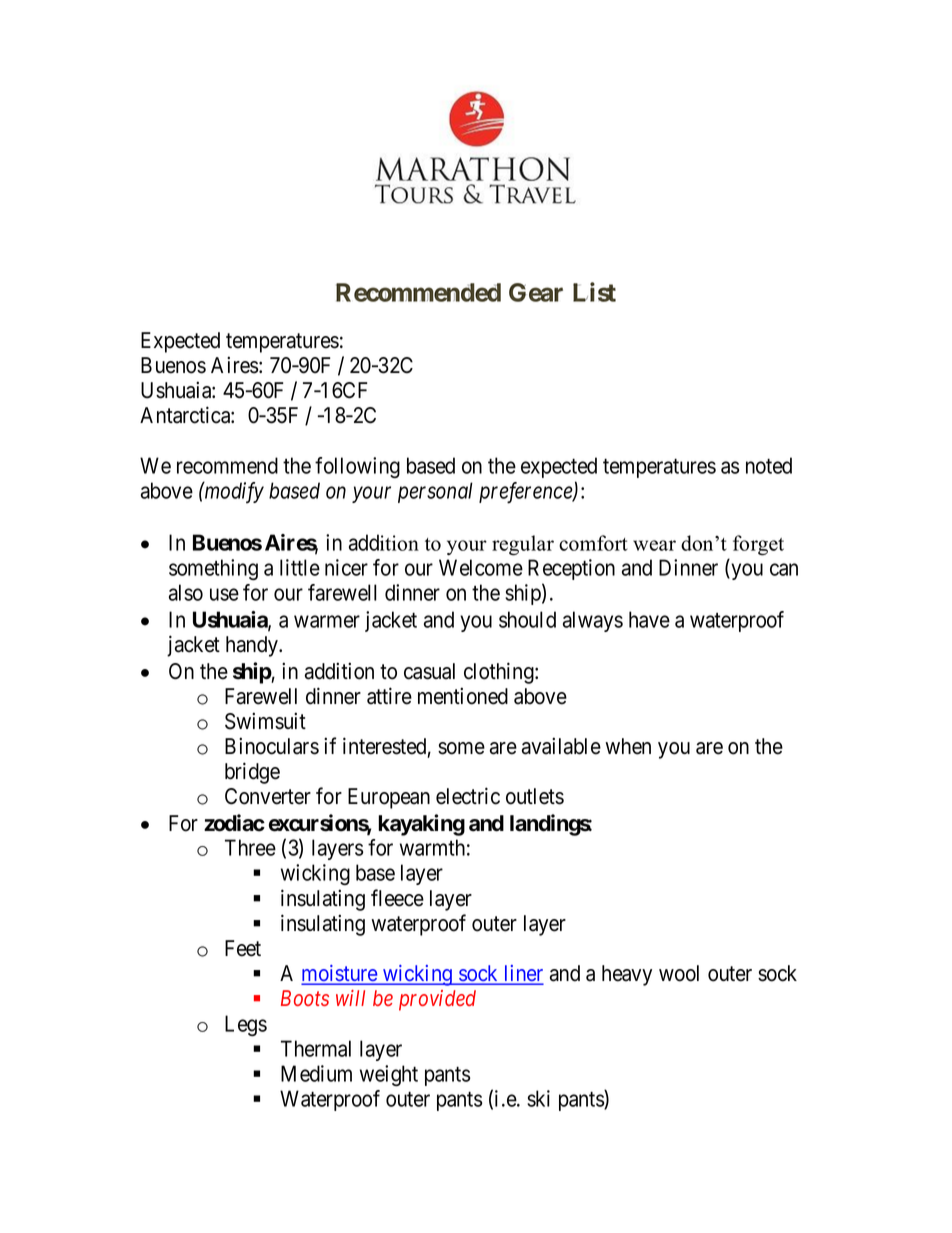  Describe the element at coordinates (594, 292) in the screenshot. I see `List` at that location.
